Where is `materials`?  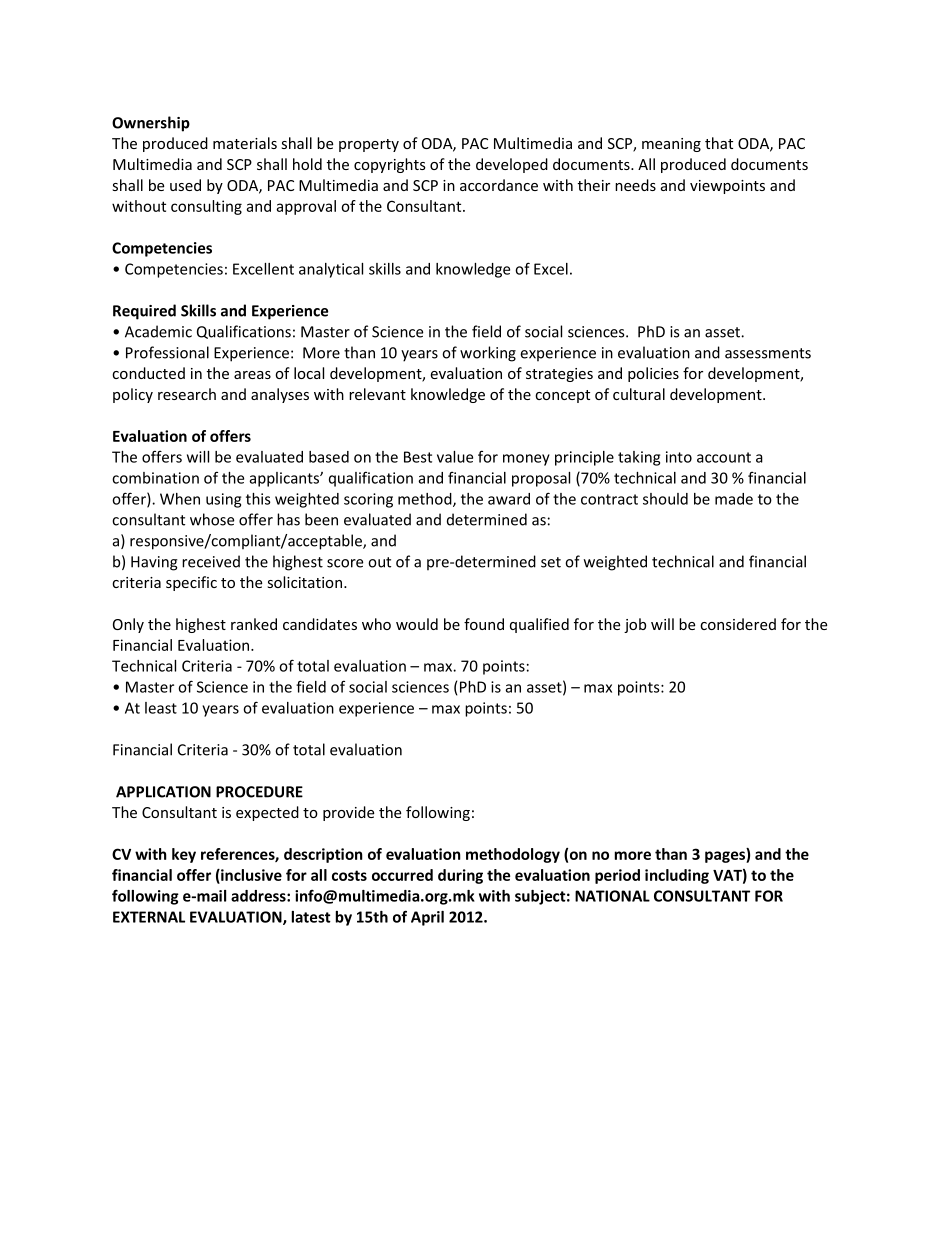
materials is located at coordinates (245, 143).
